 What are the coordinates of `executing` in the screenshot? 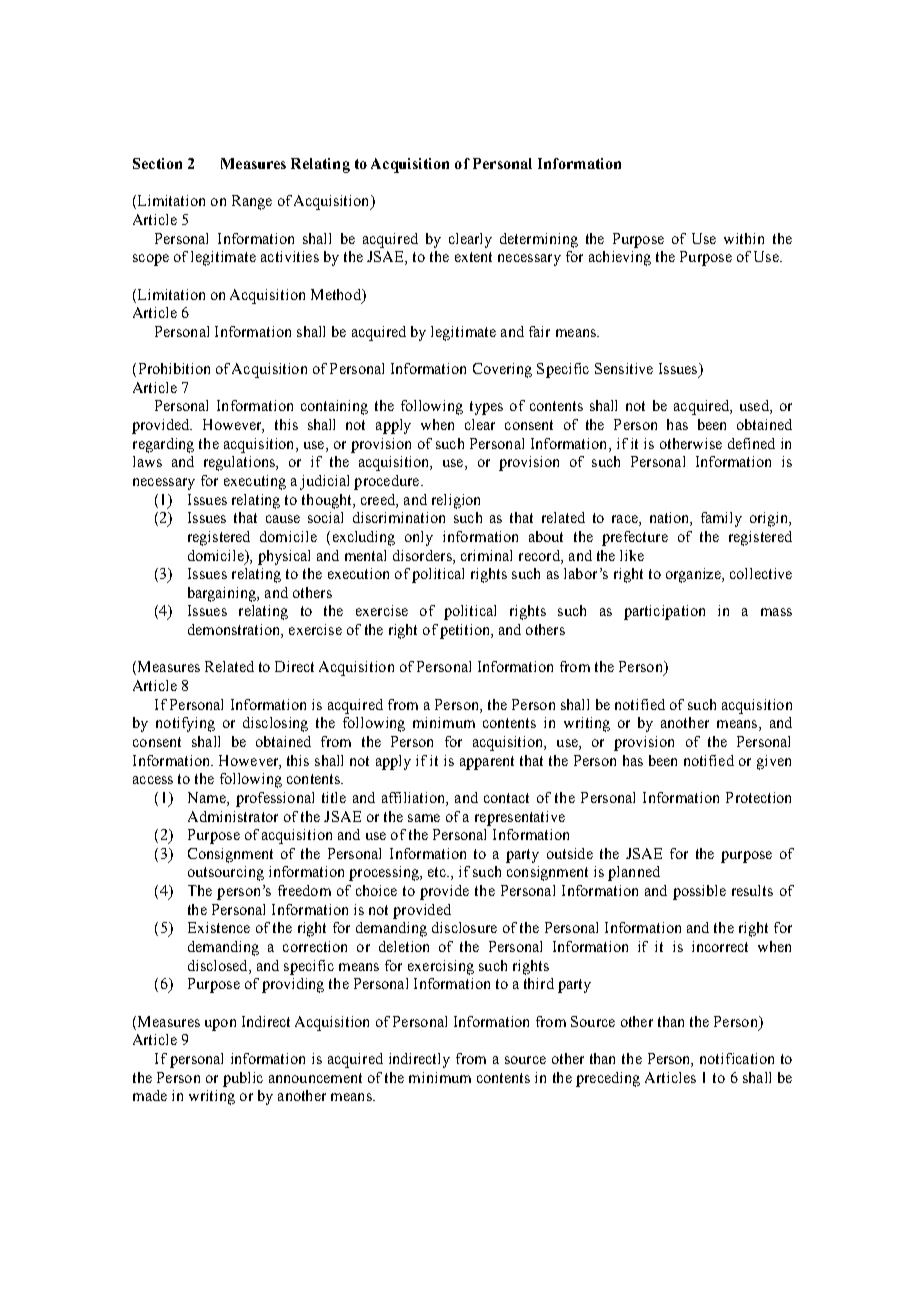 It's located at (255, 482).
